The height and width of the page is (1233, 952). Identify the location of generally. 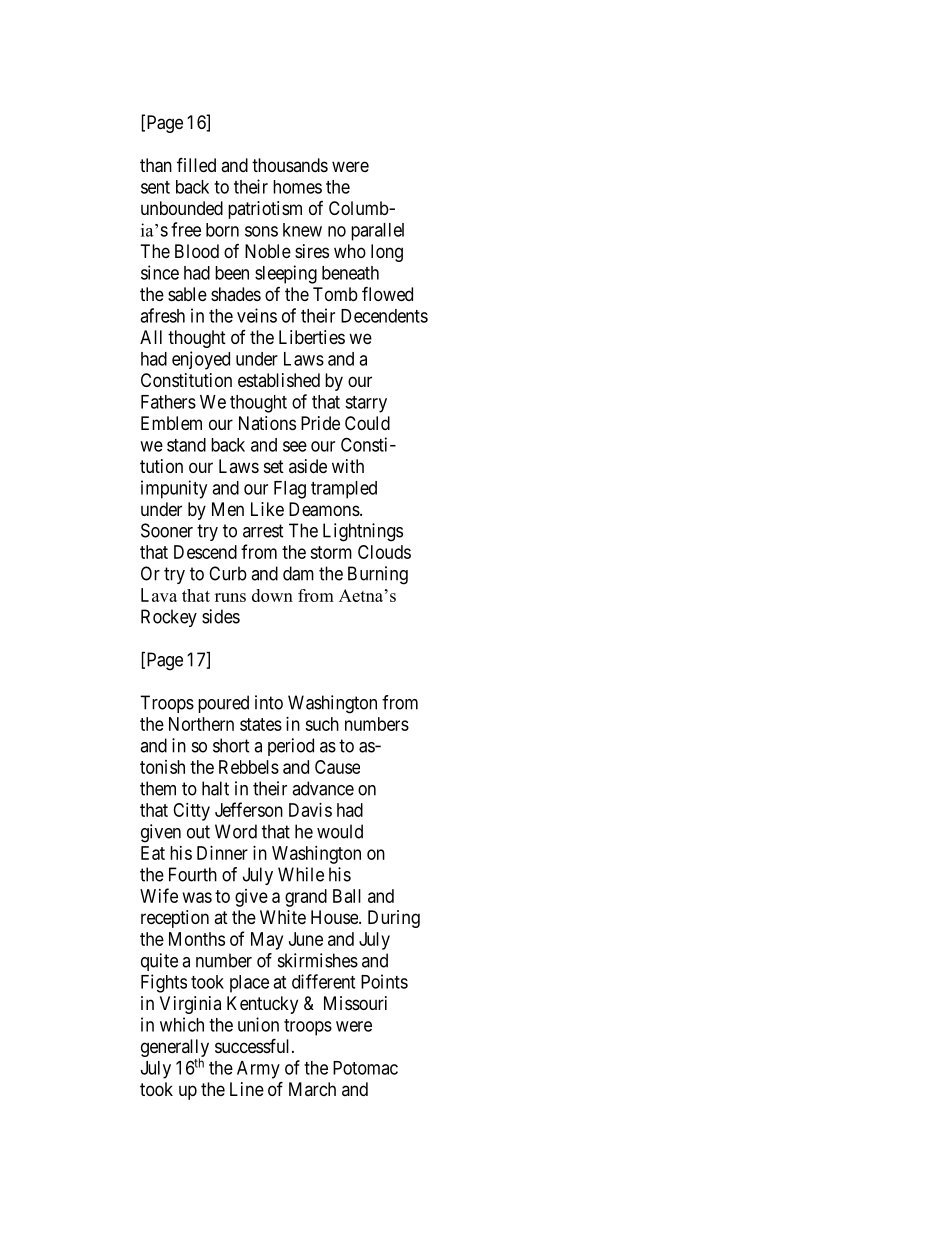
(175, 1049).
